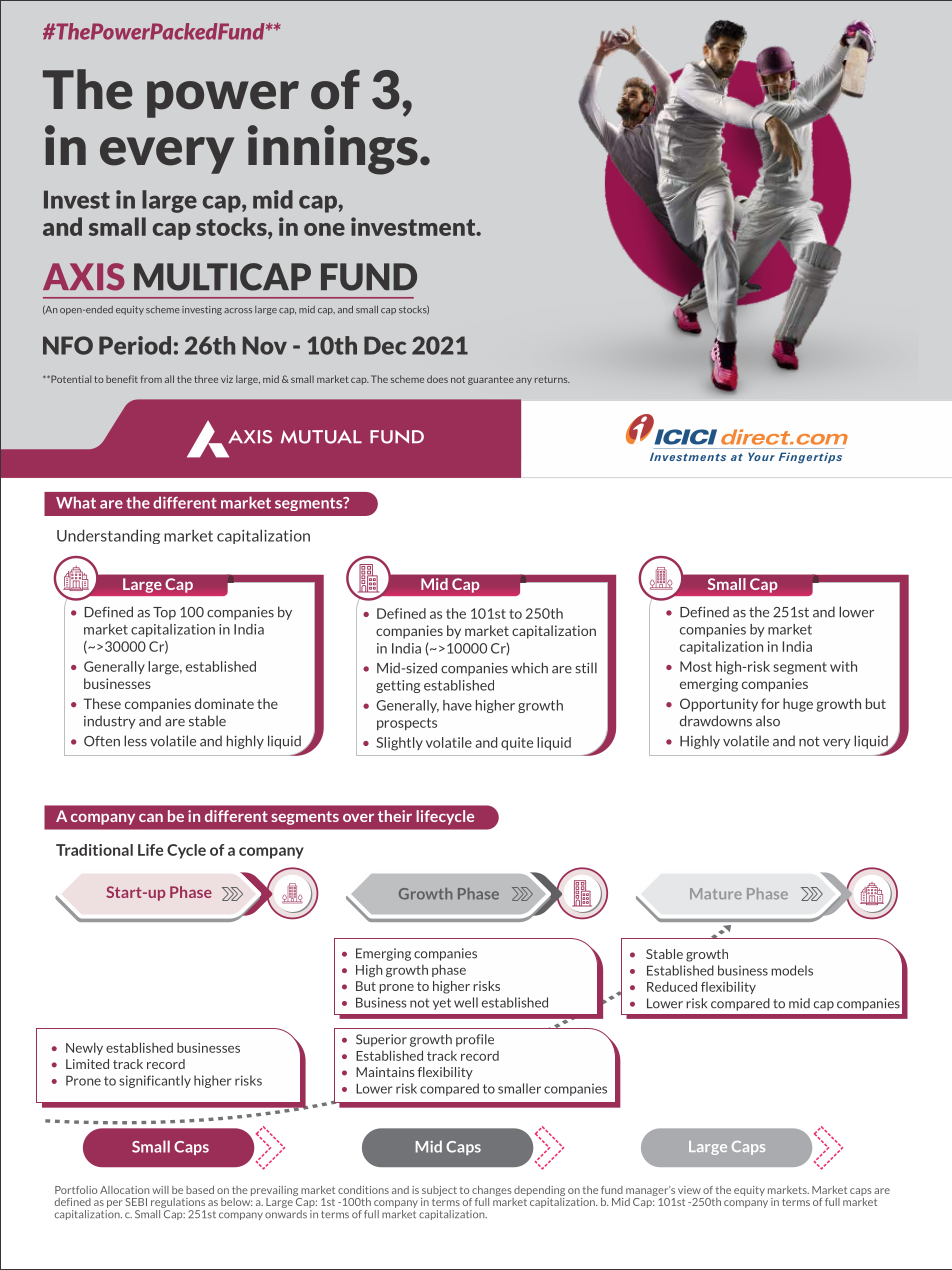 The height and width of the screenshot is (1270, 952). What do you see at coordinates (333, 150) in the screenshot?
I see `innings` at bounding box center [333, 150].
